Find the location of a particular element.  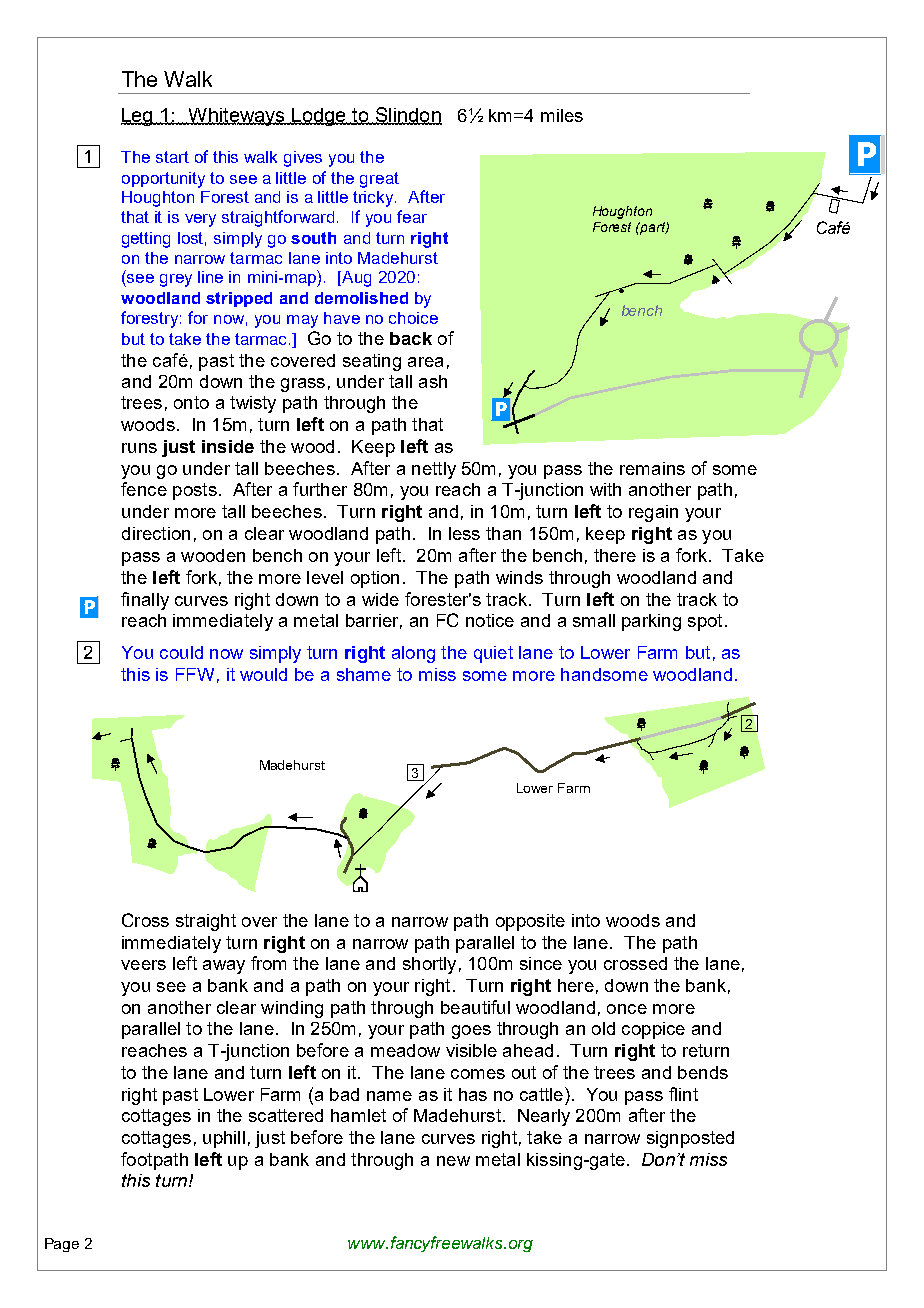

once is located at coordinates (627, 1009).
